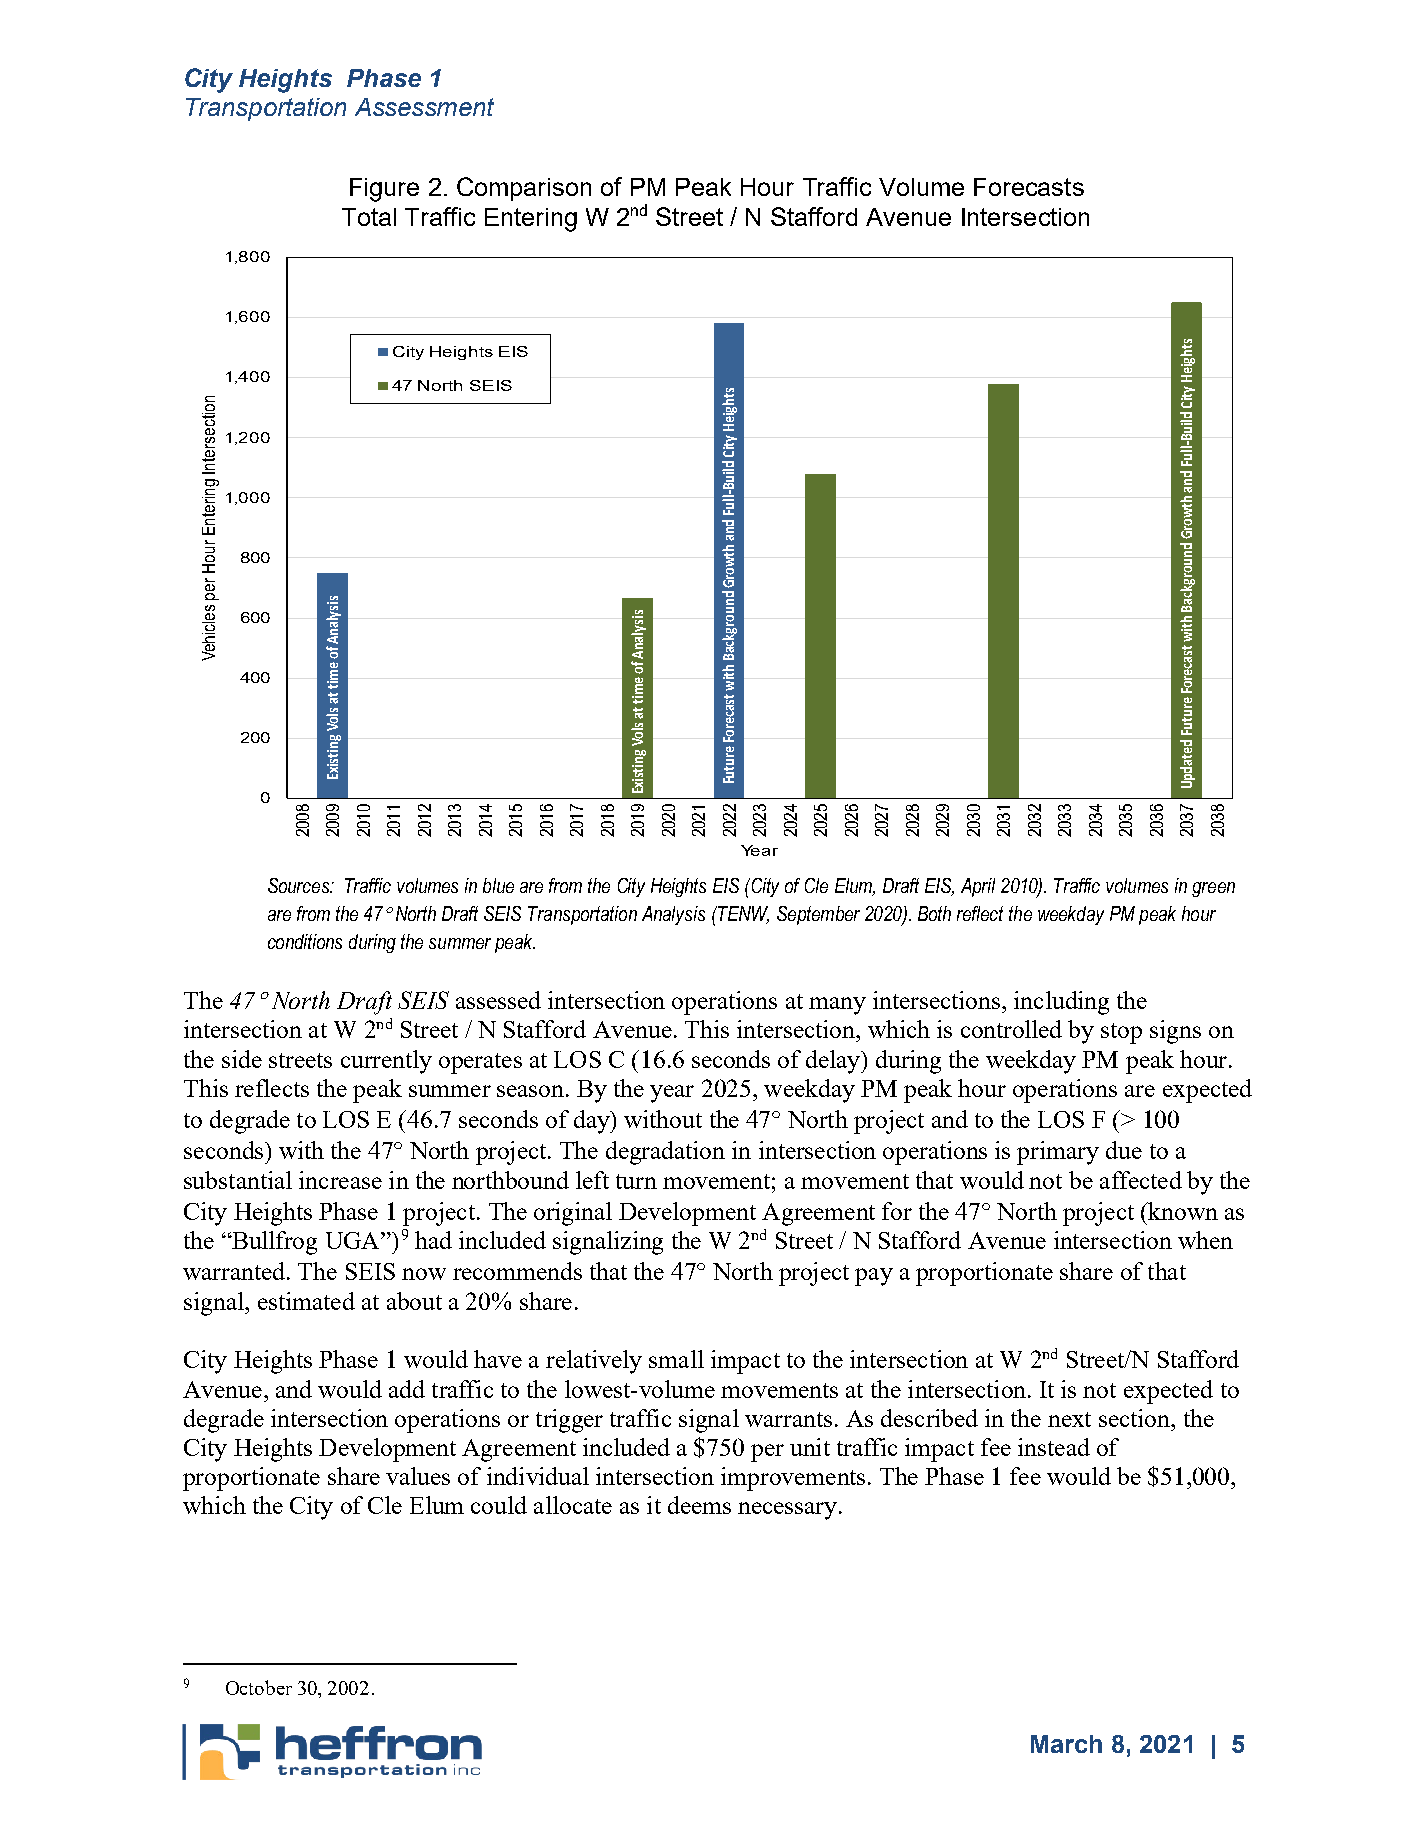 The width and height of the screenshot is (1416, 1833). Describe the element at coordinates (259, 1687) in the screenshot. I see `October` at that location.
